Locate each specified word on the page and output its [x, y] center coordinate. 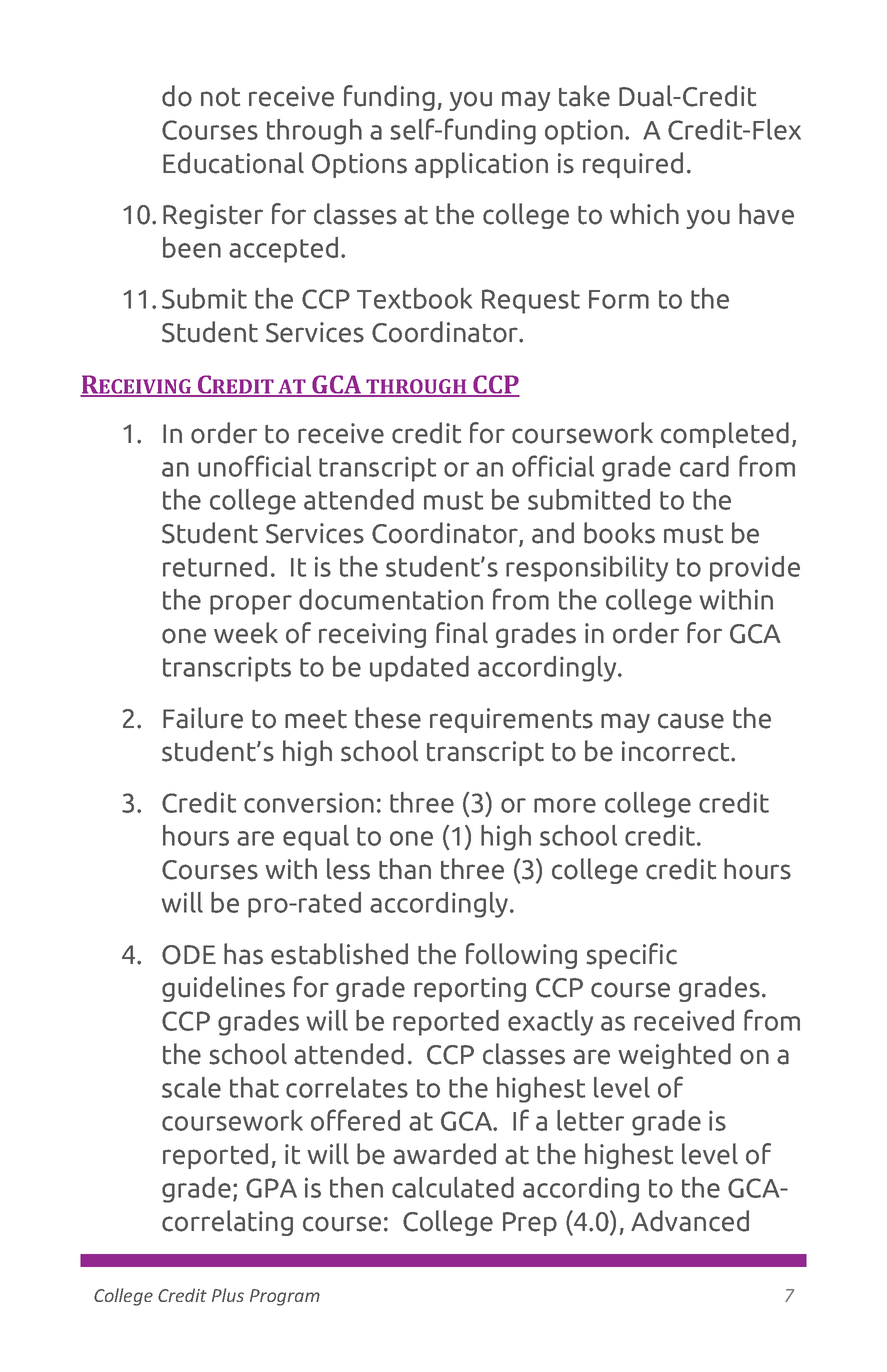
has [243, 954]
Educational [233, 163]
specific [631, 956]
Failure [203, 718]
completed [725, 435]
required [633, 165]
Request [531, 301]
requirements [511, 720]
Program [285, 1297]
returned [215, 566]
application [481, 165]
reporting [470, 989]
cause [691, 721]
